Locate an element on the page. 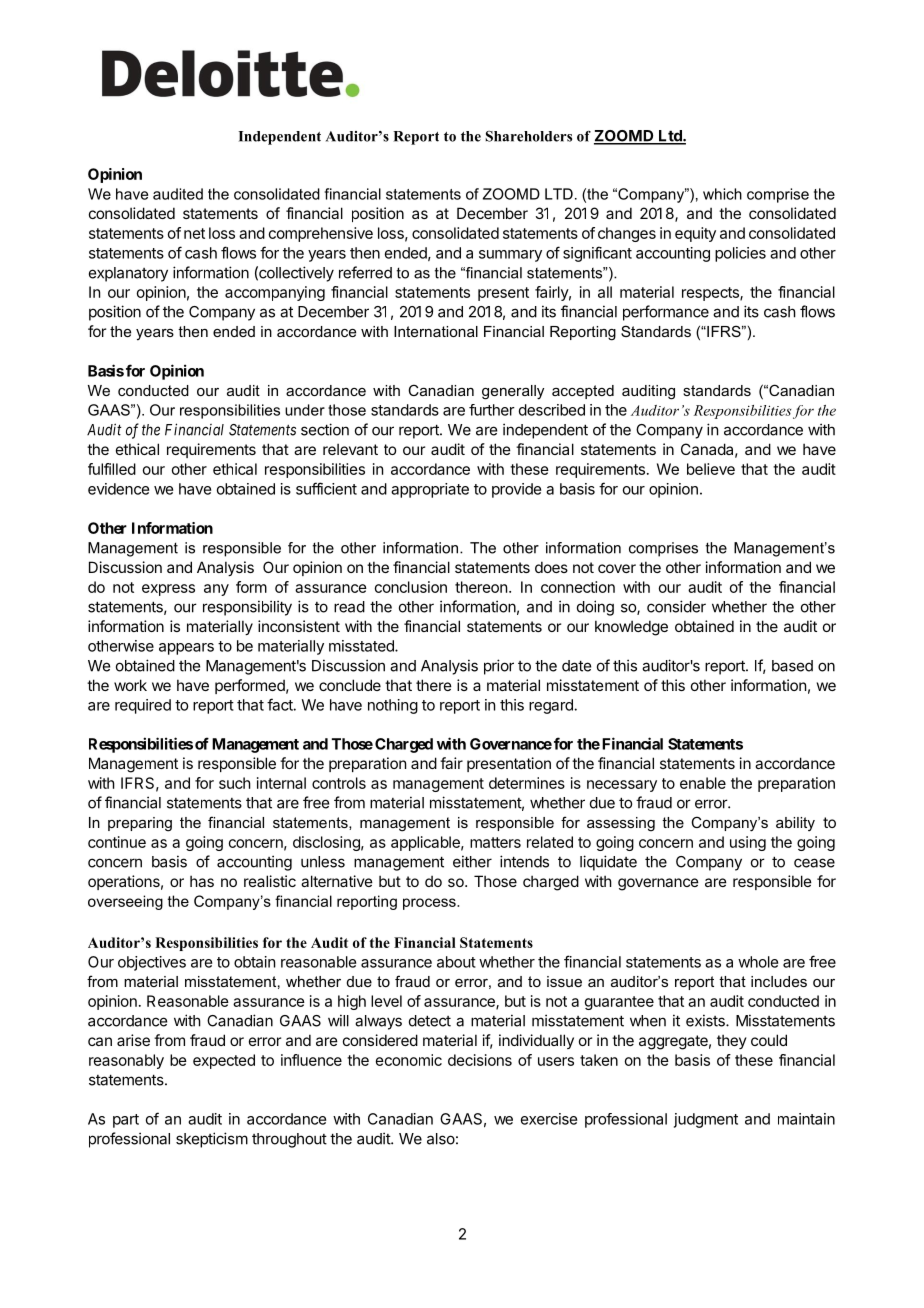 This image has width=924, height=1308. net is located at coordinates (194, 233).
